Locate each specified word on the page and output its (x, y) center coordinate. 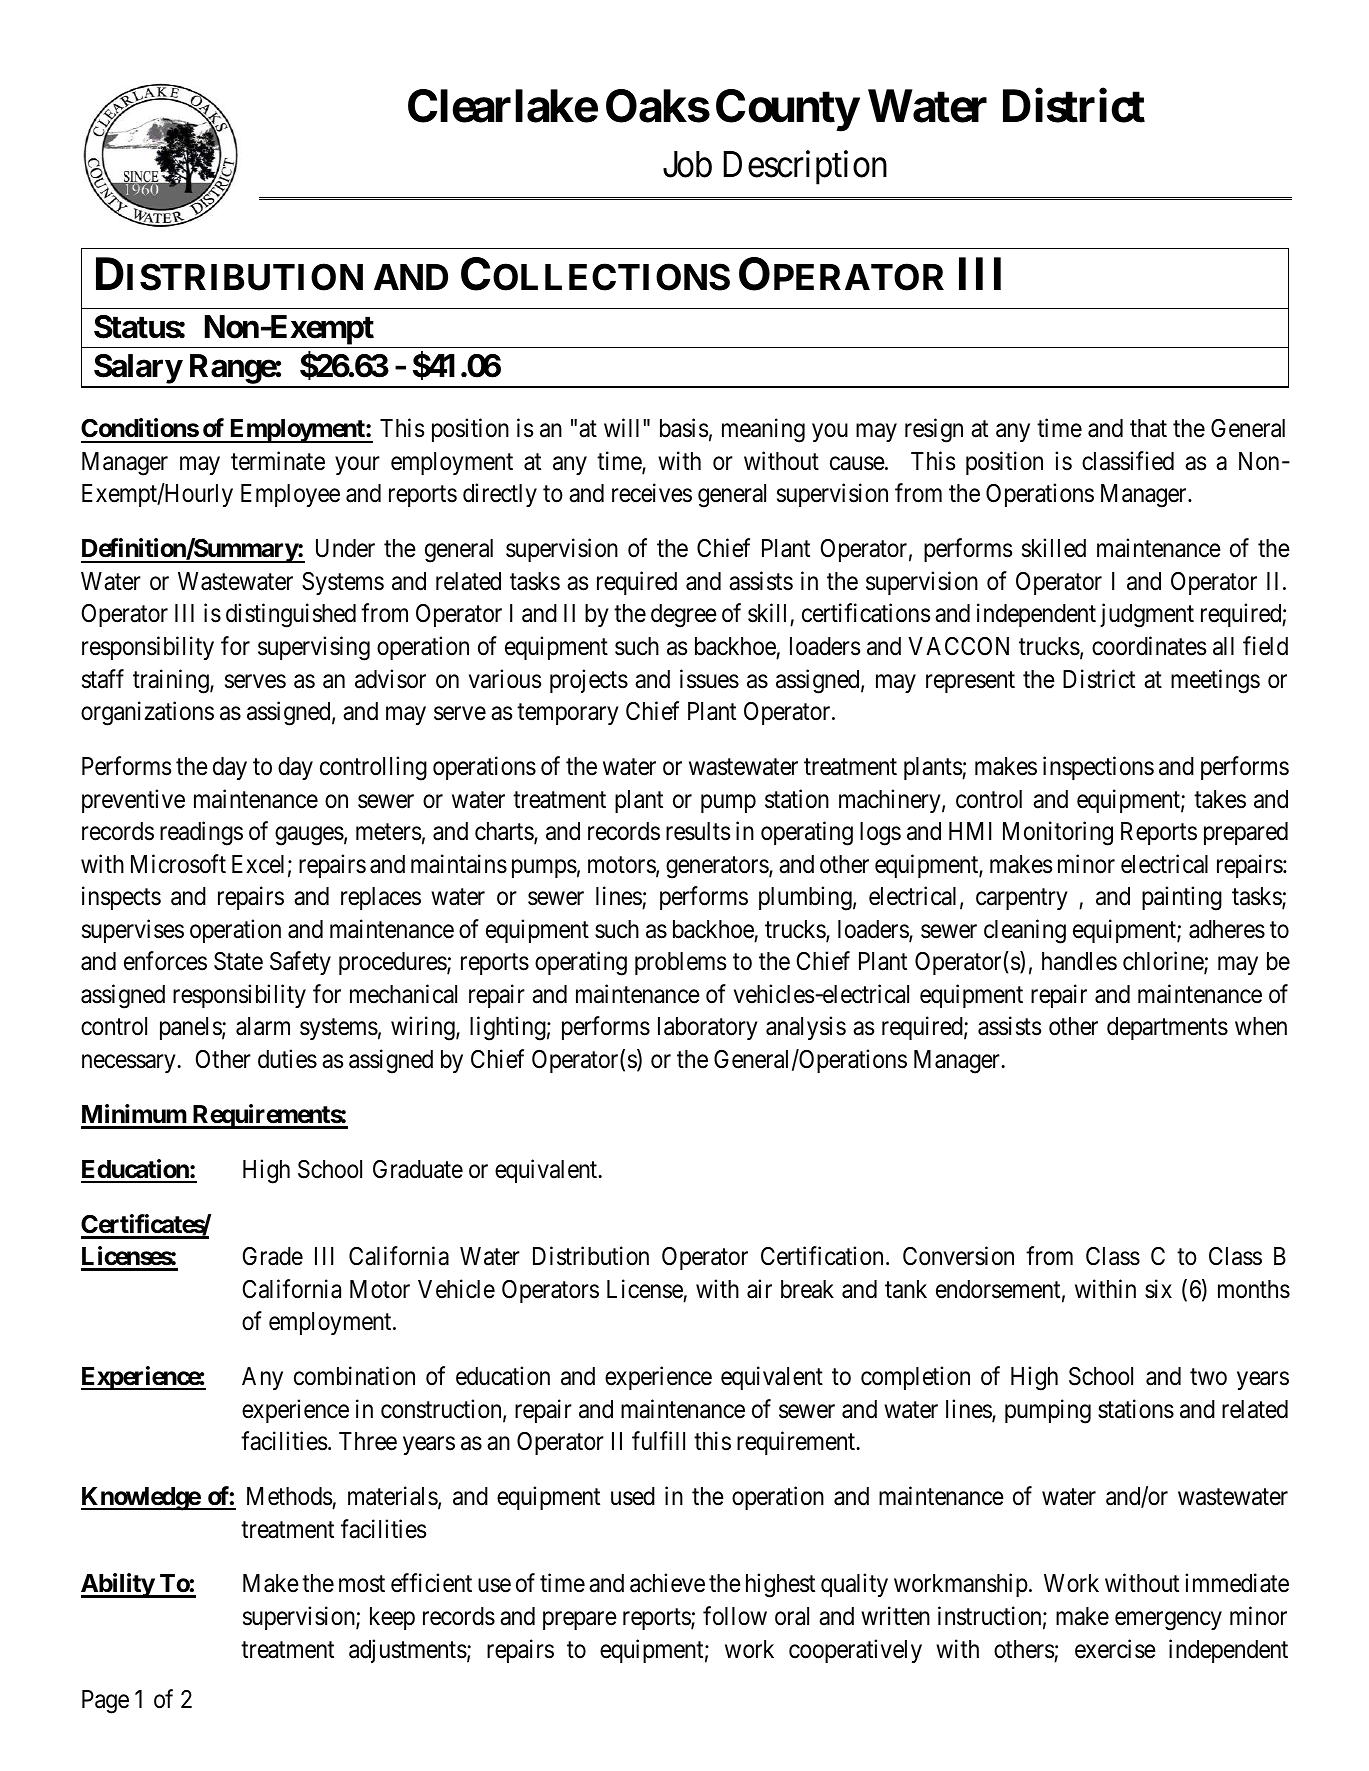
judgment (1147, 616)
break (807, 1289)
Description (805, 168)
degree (684, 616)
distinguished (291, 616)
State (238, 961)
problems (680, 963)
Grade (273, 1256)
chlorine (1164, 962)
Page (105, 1702)
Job (687, 164)
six (1158, 1289)
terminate (278, 461)
